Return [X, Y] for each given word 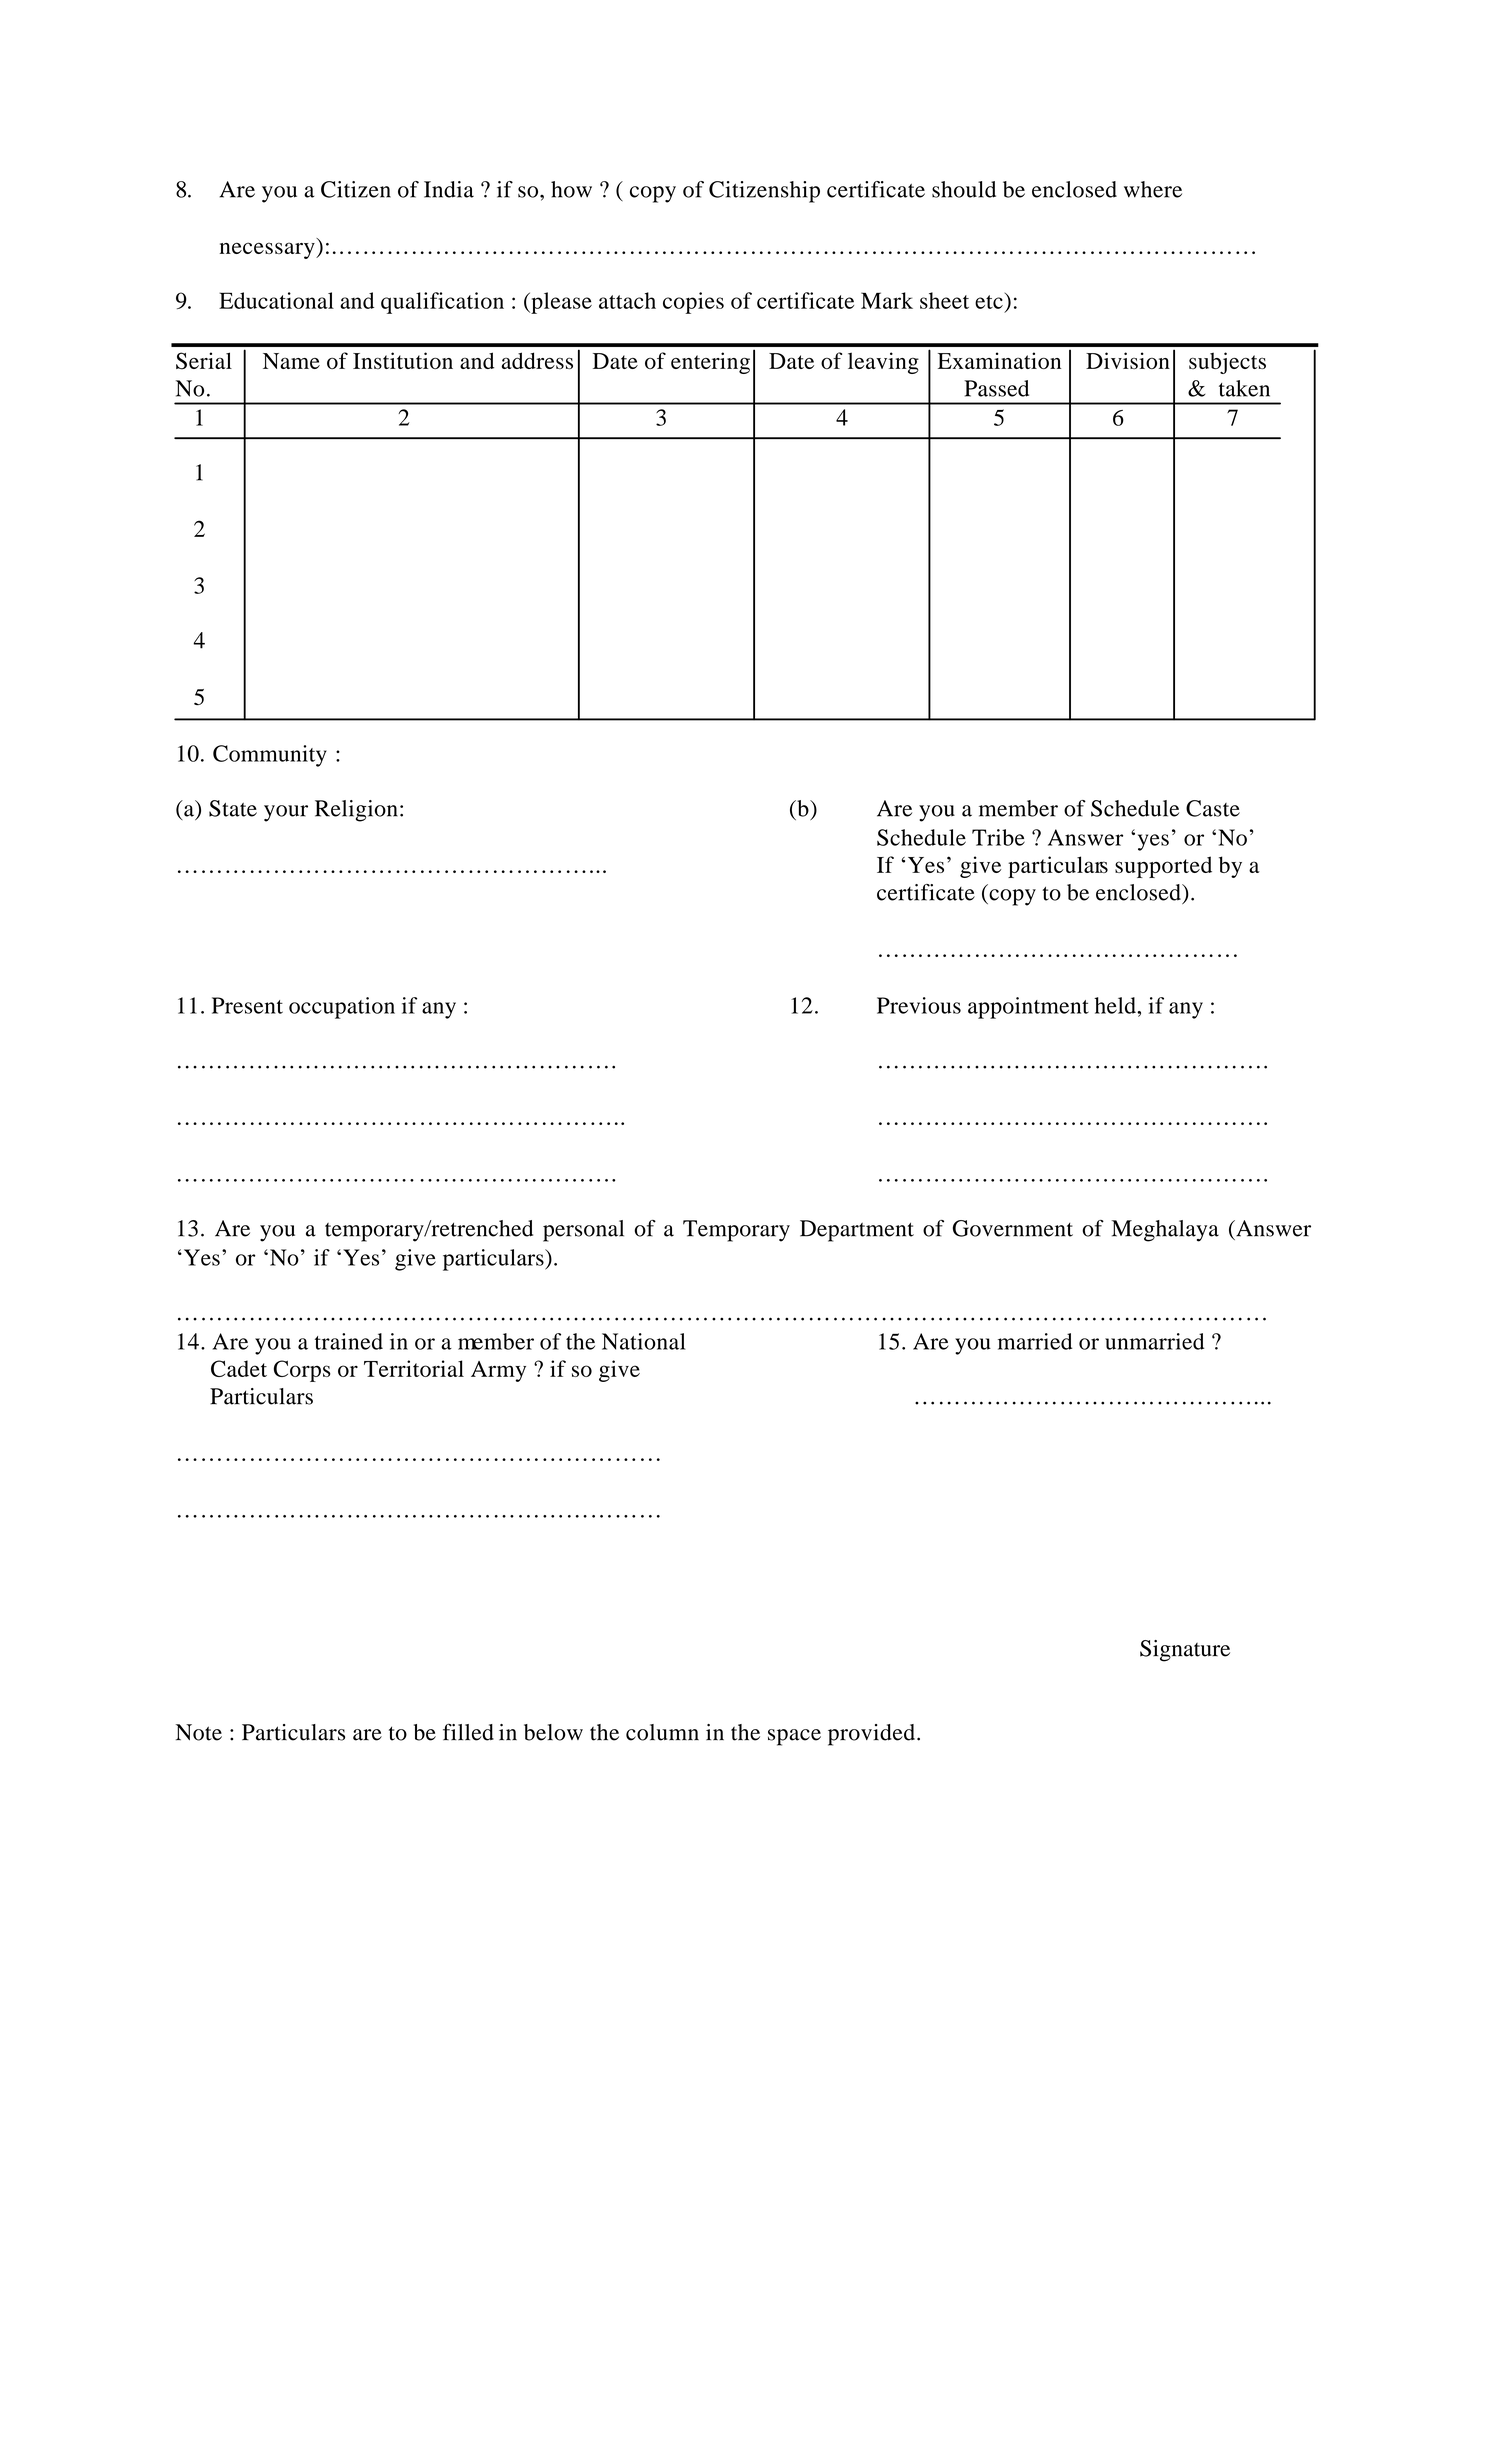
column [662, 1732]
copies [693, 303]
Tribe [998, 837]
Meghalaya [1165, 1231]
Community [270, 756]
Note [199, 1732]
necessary [268, 250]
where [1153, 189]
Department [857, 1231]
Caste [1213, 808]
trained [349, 1341]
